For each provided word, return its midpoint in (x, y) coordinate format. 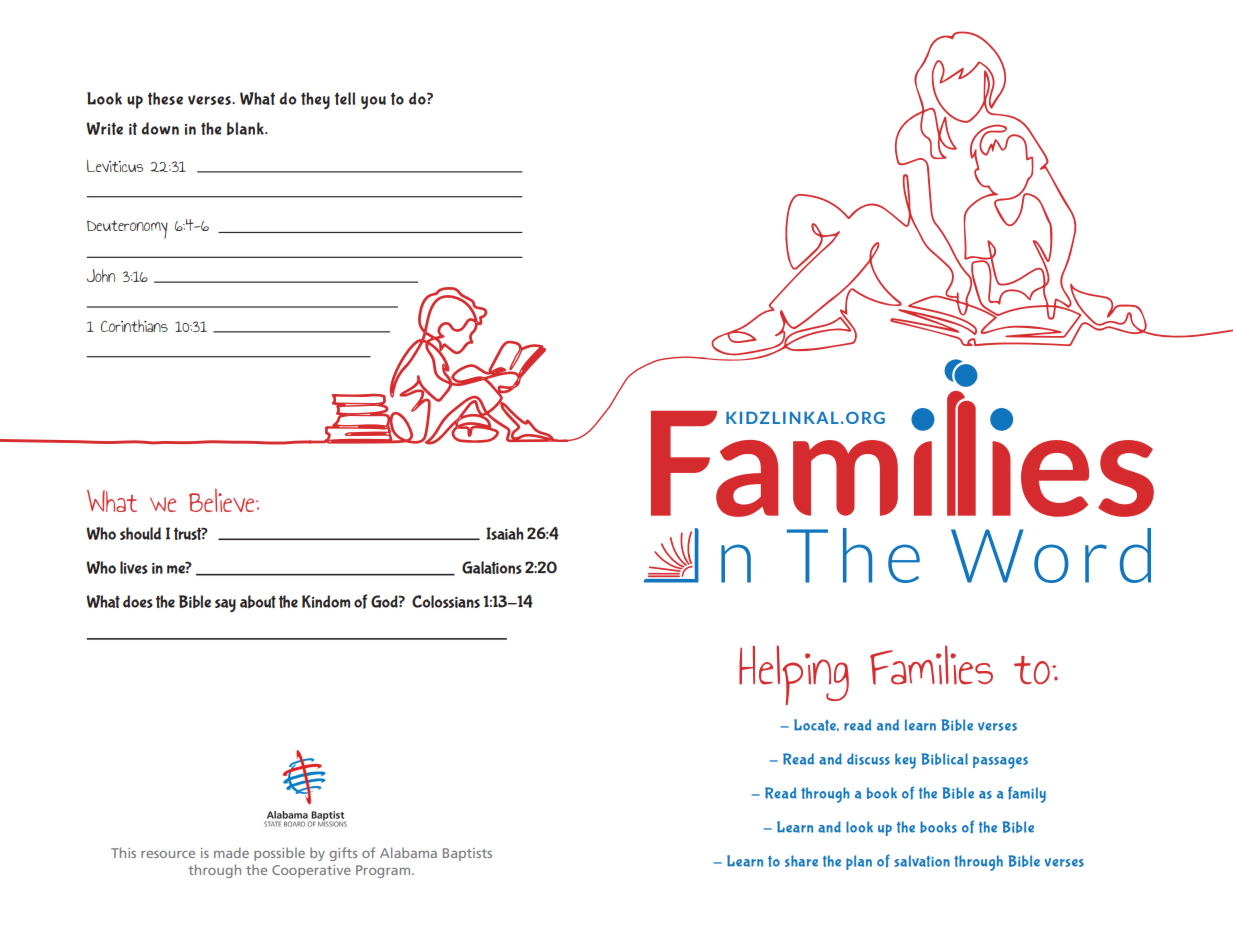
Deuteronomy (127, 229)
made (231, 852)
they (315, 100)
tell (345, 98)
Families (931, 665)
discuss (868, 759)
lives (134, 567)
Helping (794, 675)
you (373, 103)
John (101, 275)
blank (246, 128)
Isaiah (505, 533)
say (225, 605)
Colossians (446, 601)
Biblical (945, 759)
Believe (223, 500)
